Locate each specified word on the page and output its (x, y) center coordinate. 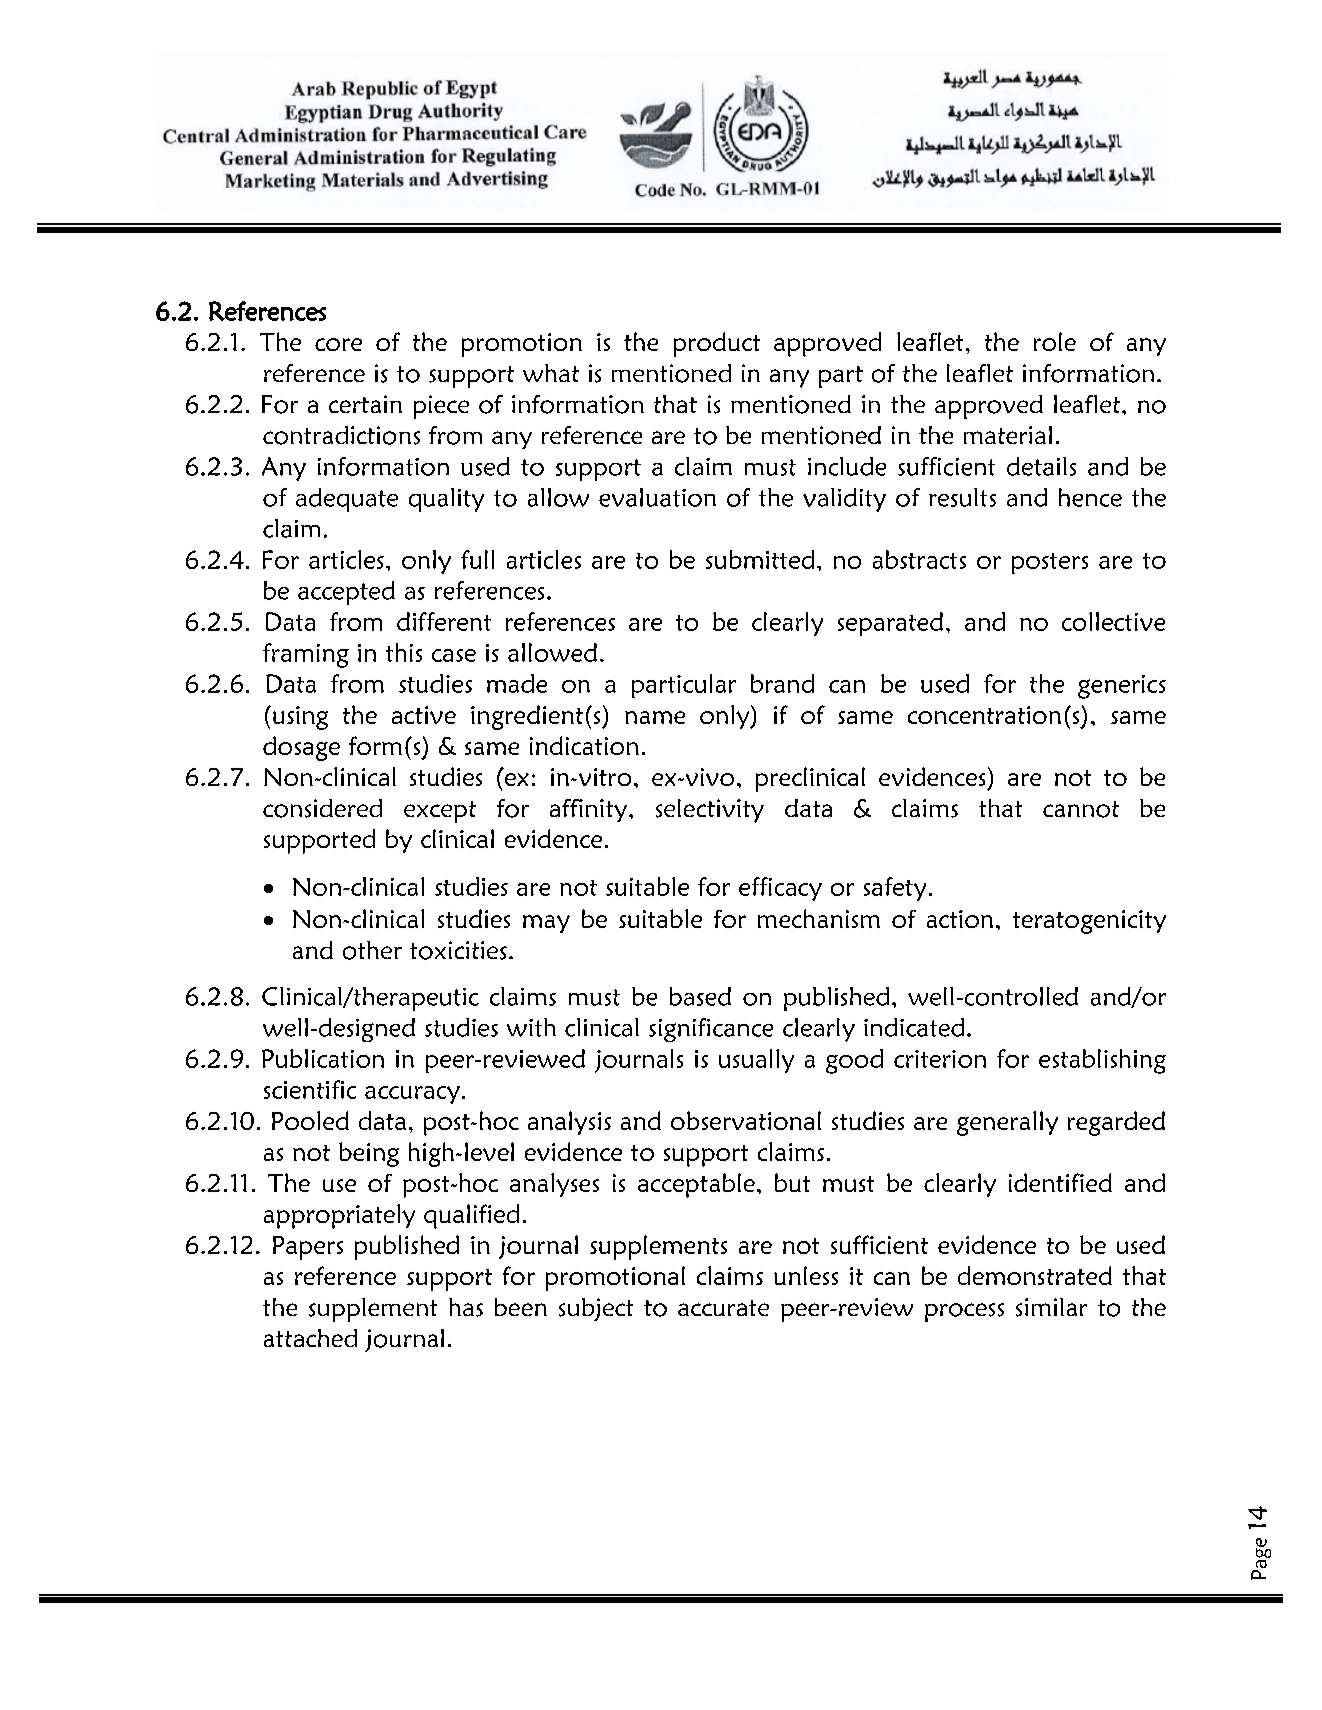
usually (756, 1061)
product (717, 344)
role (1055, 341)
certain (365, 404)
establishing (1102, 1061)
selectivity (710, 811)
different (444, 621)
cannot (1081, 809)
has (466, 1307)
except (440, 812)
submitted (760, 559)
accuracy (412, 1095)
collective (1113, 621)
